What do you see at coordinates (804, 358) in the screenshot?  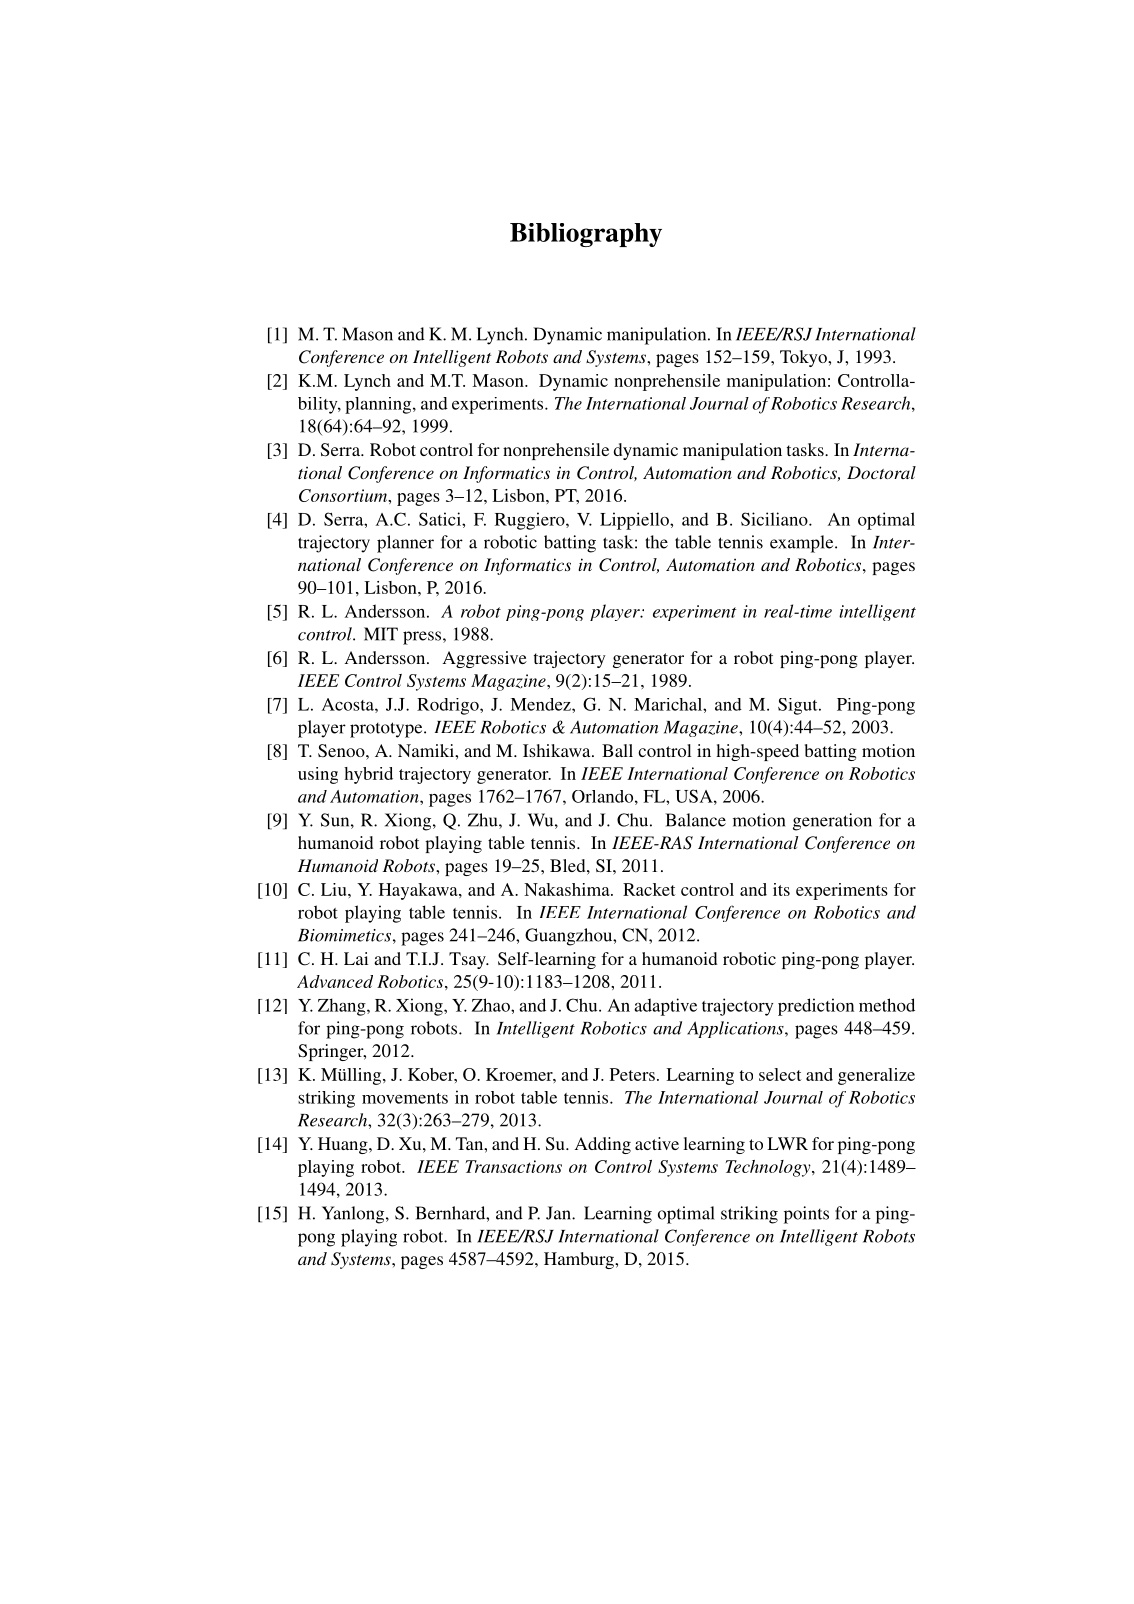 I see `Tokyo` at bounding box center [804, 358].
